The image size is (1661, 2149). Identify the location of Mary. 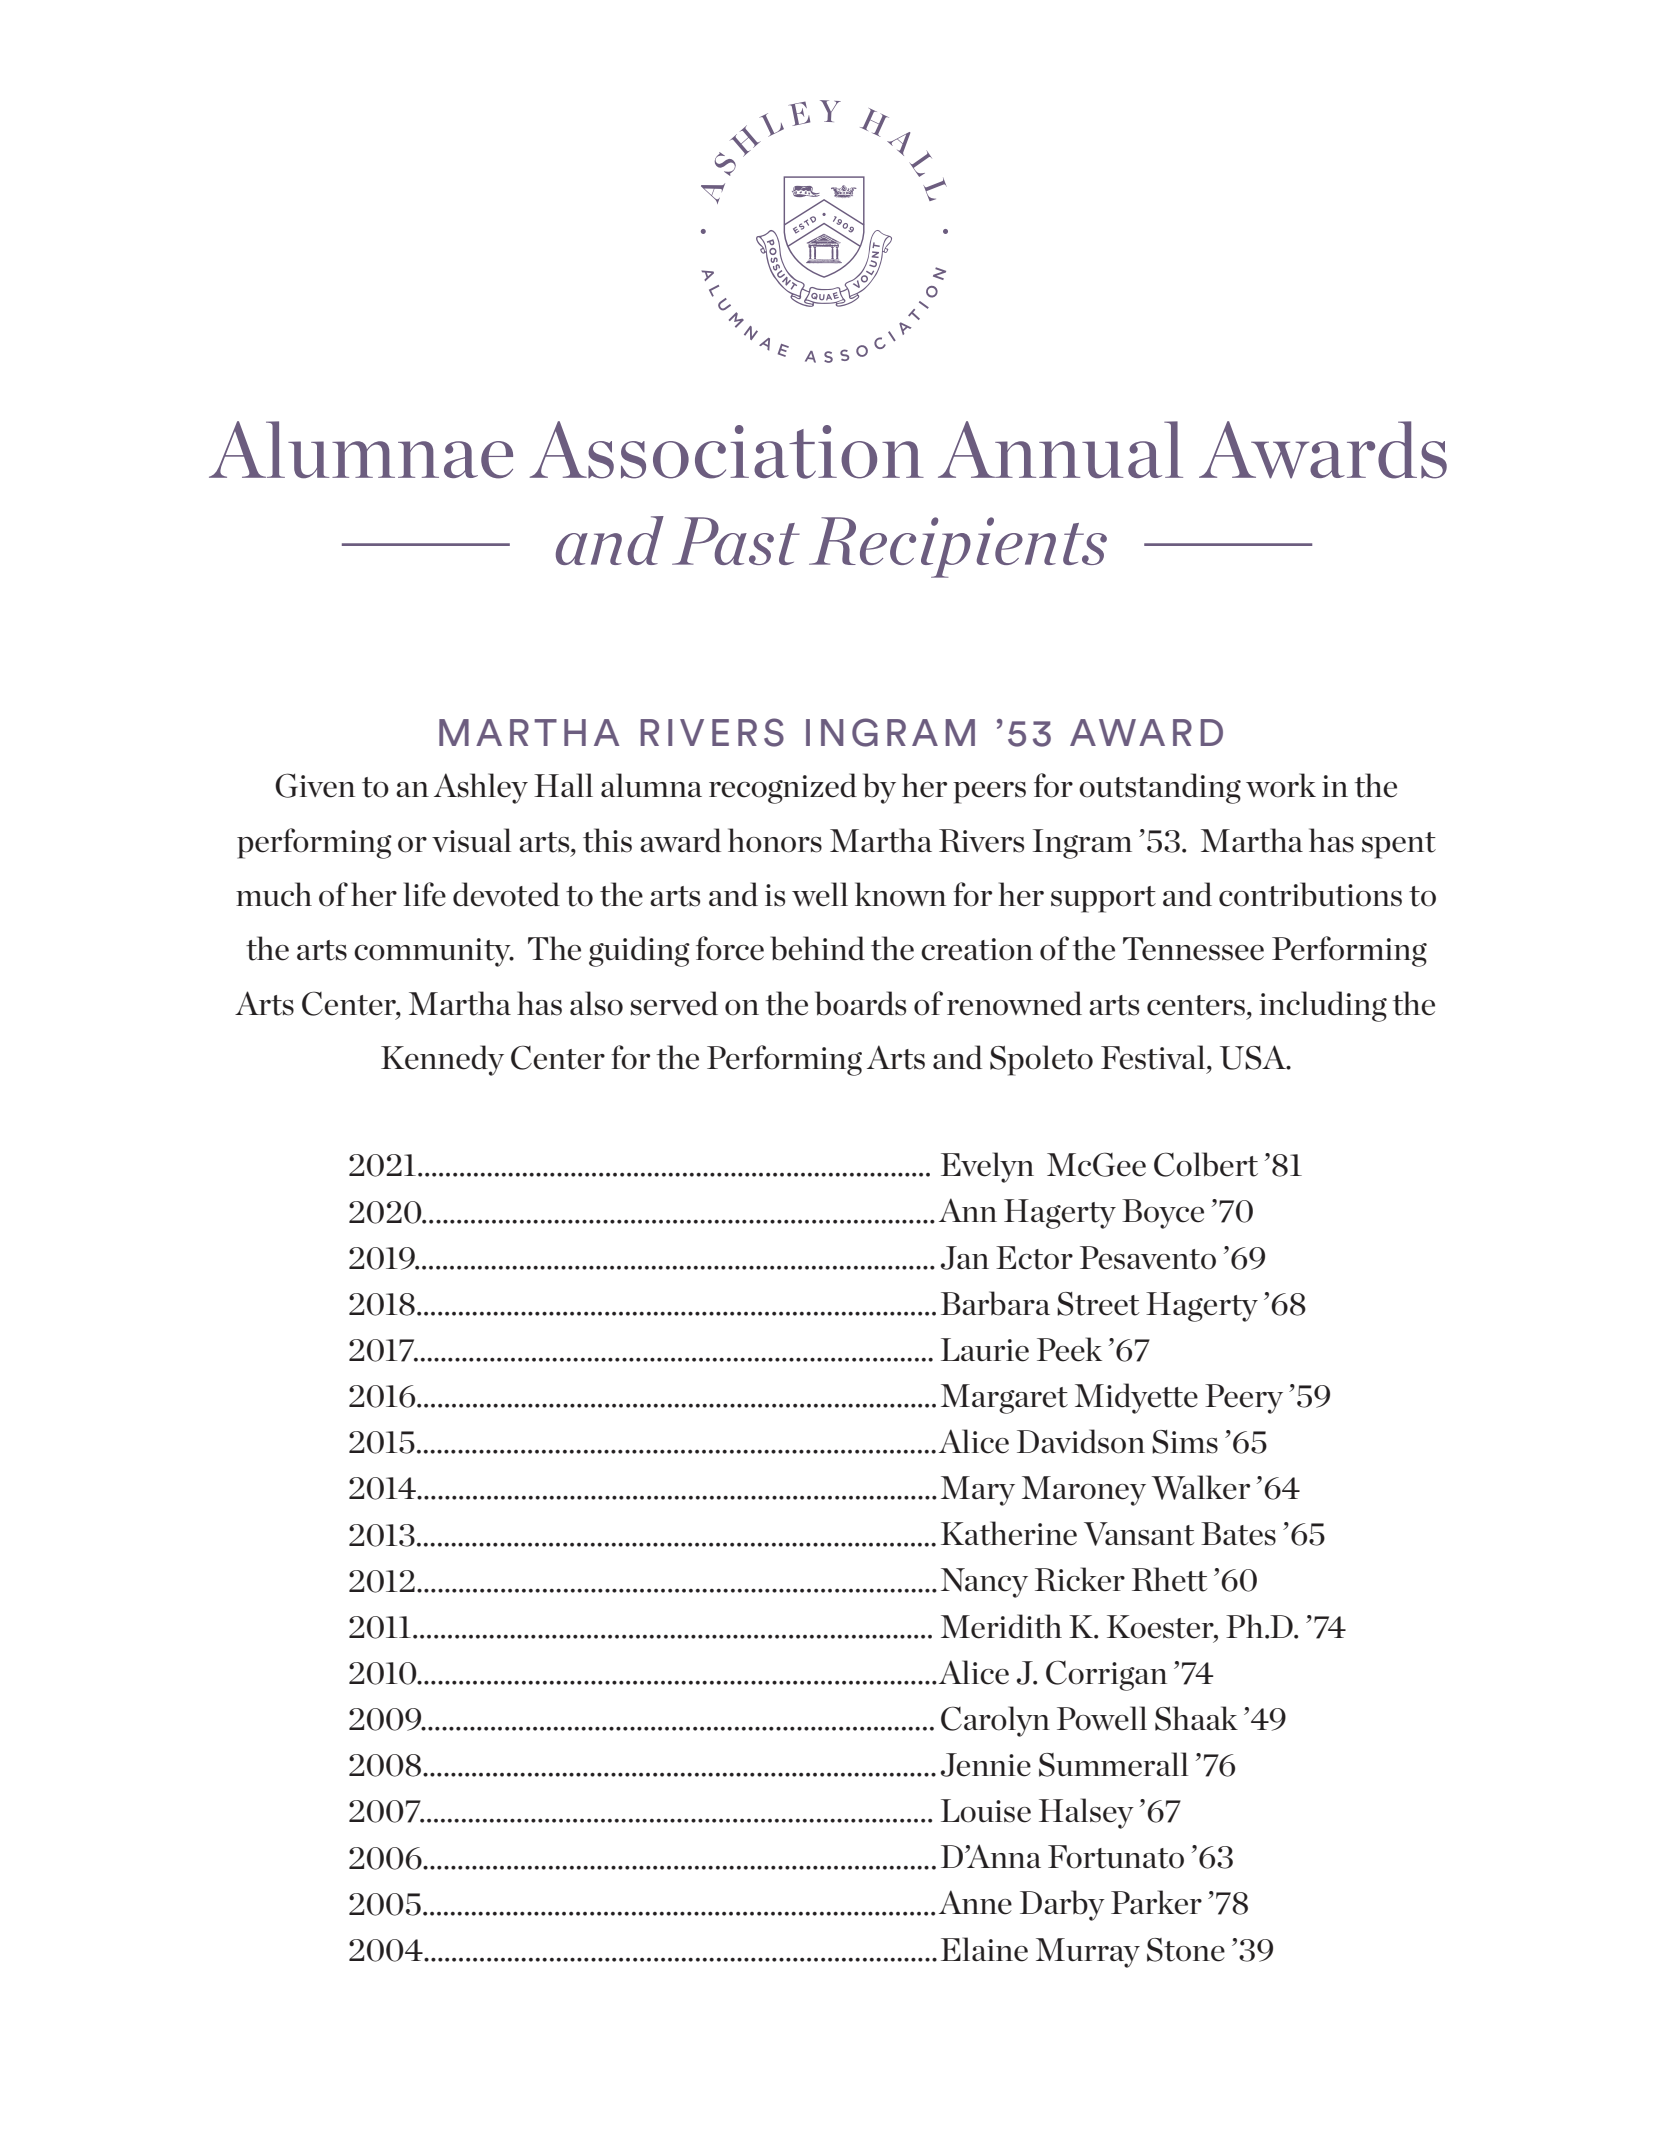
(978, 1491).
